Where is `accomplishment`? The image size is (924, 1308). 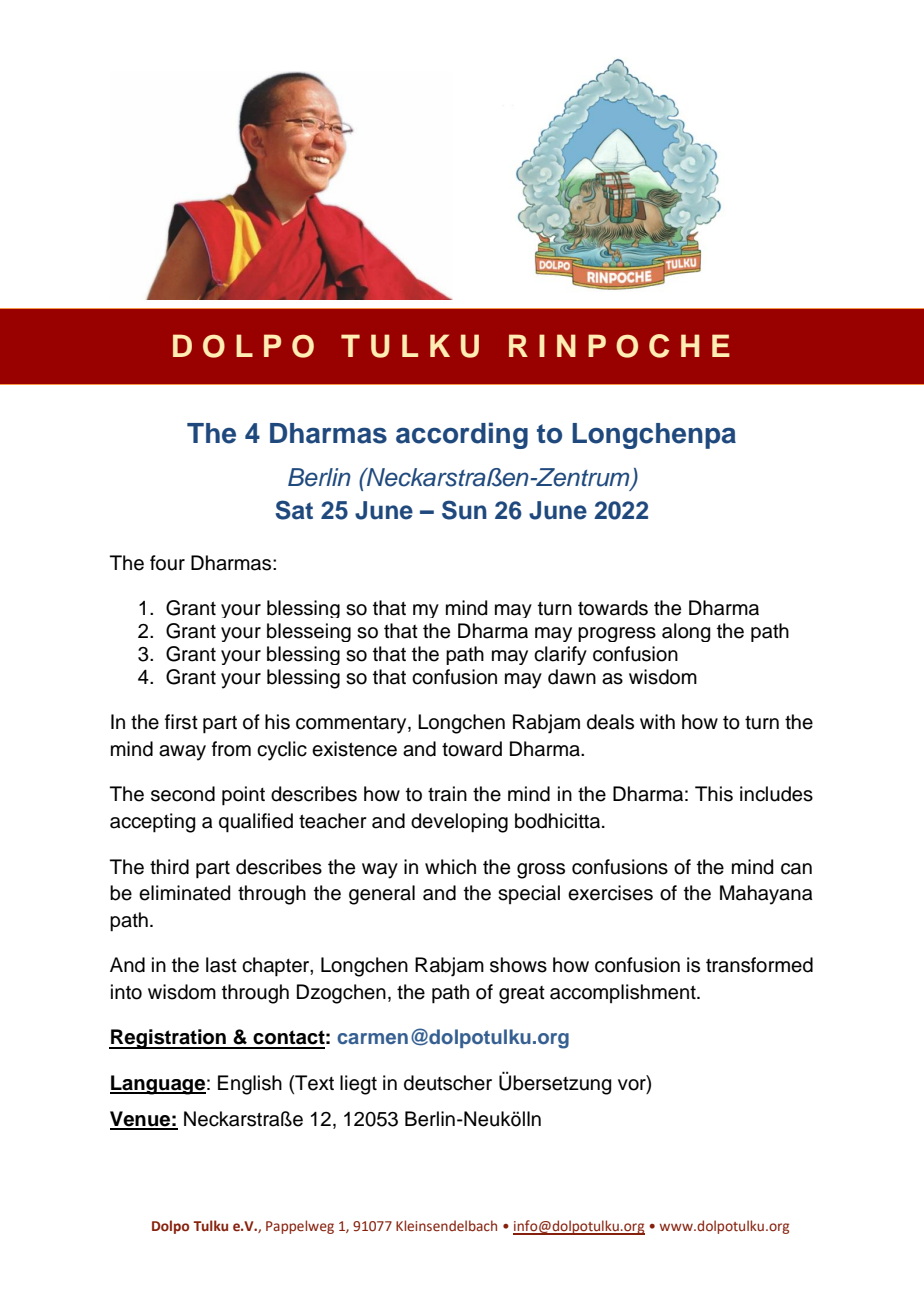
accomplishment is located at coordinates (624, 993).
